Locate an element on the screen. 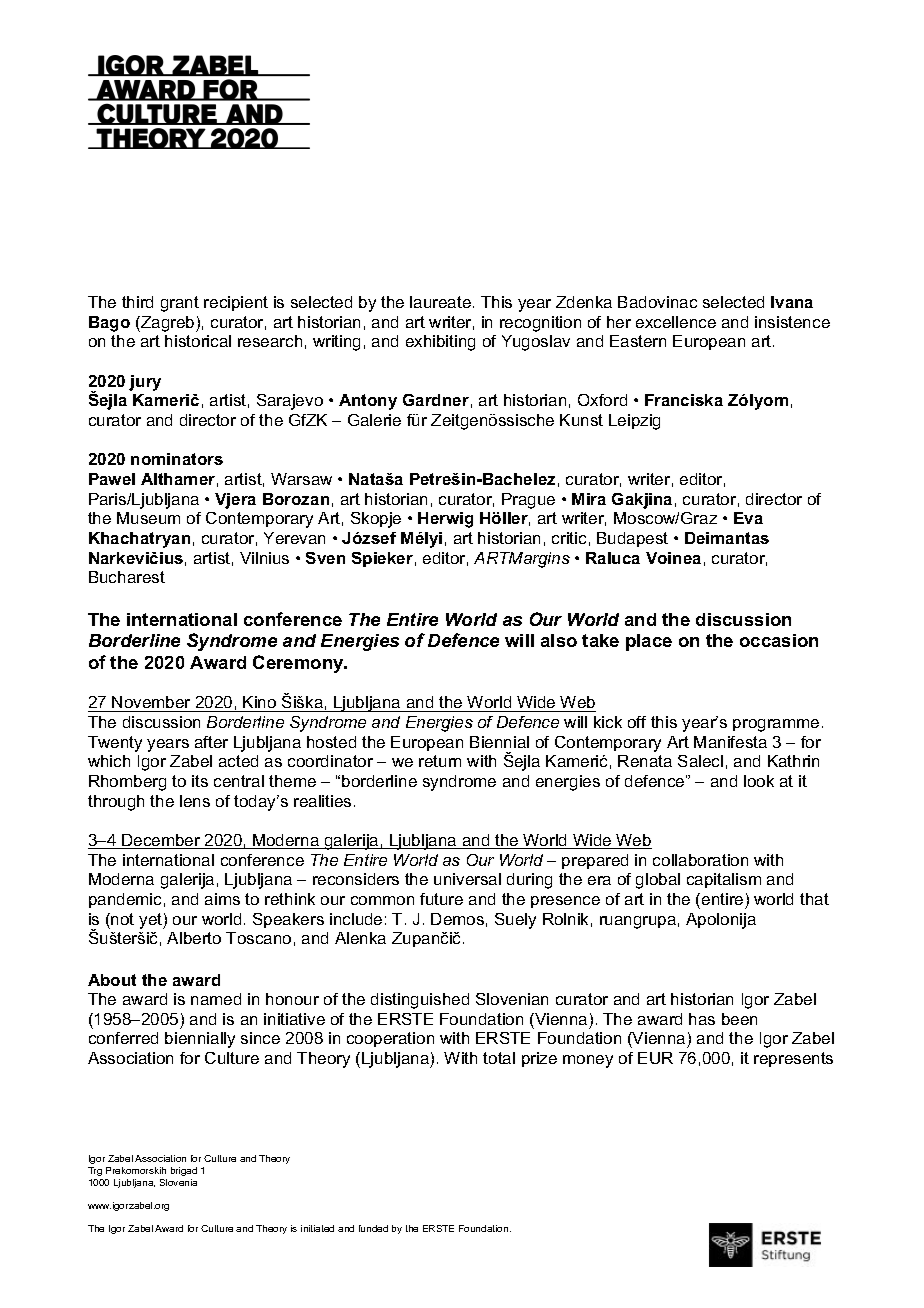 This screenshot has width=924, height=1308. also is located at coordinates (559, 640).
